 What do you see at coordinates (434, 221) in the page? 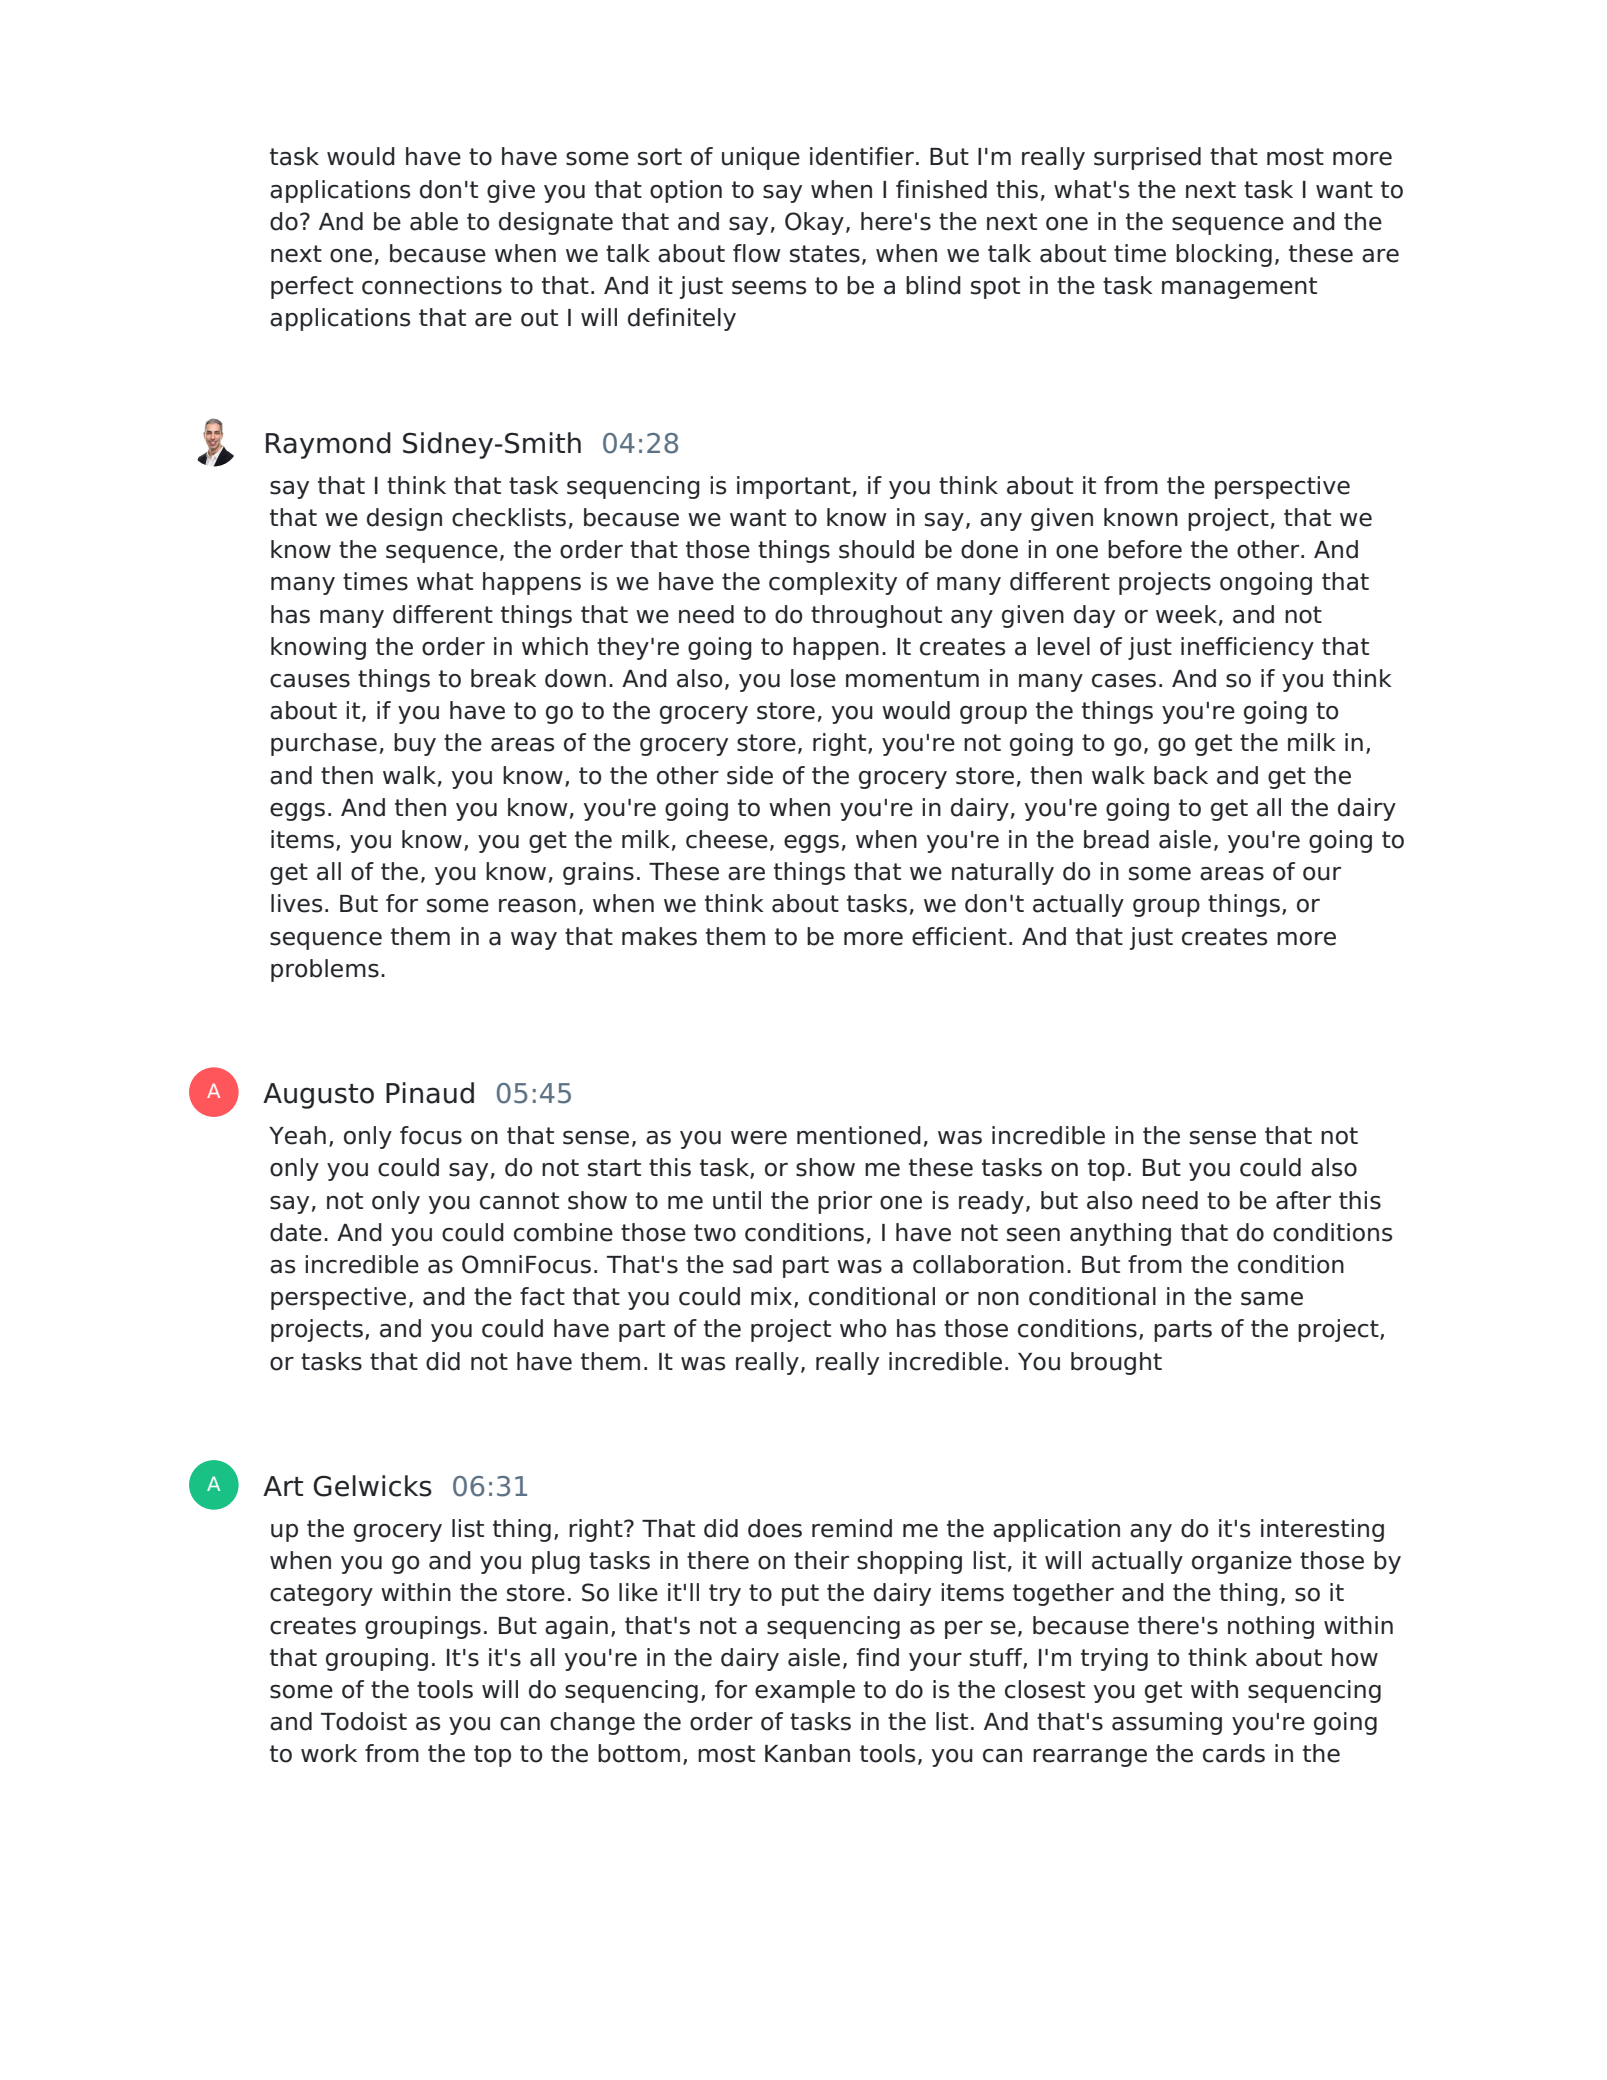
I see `able` at bounding box center [434, 221].
